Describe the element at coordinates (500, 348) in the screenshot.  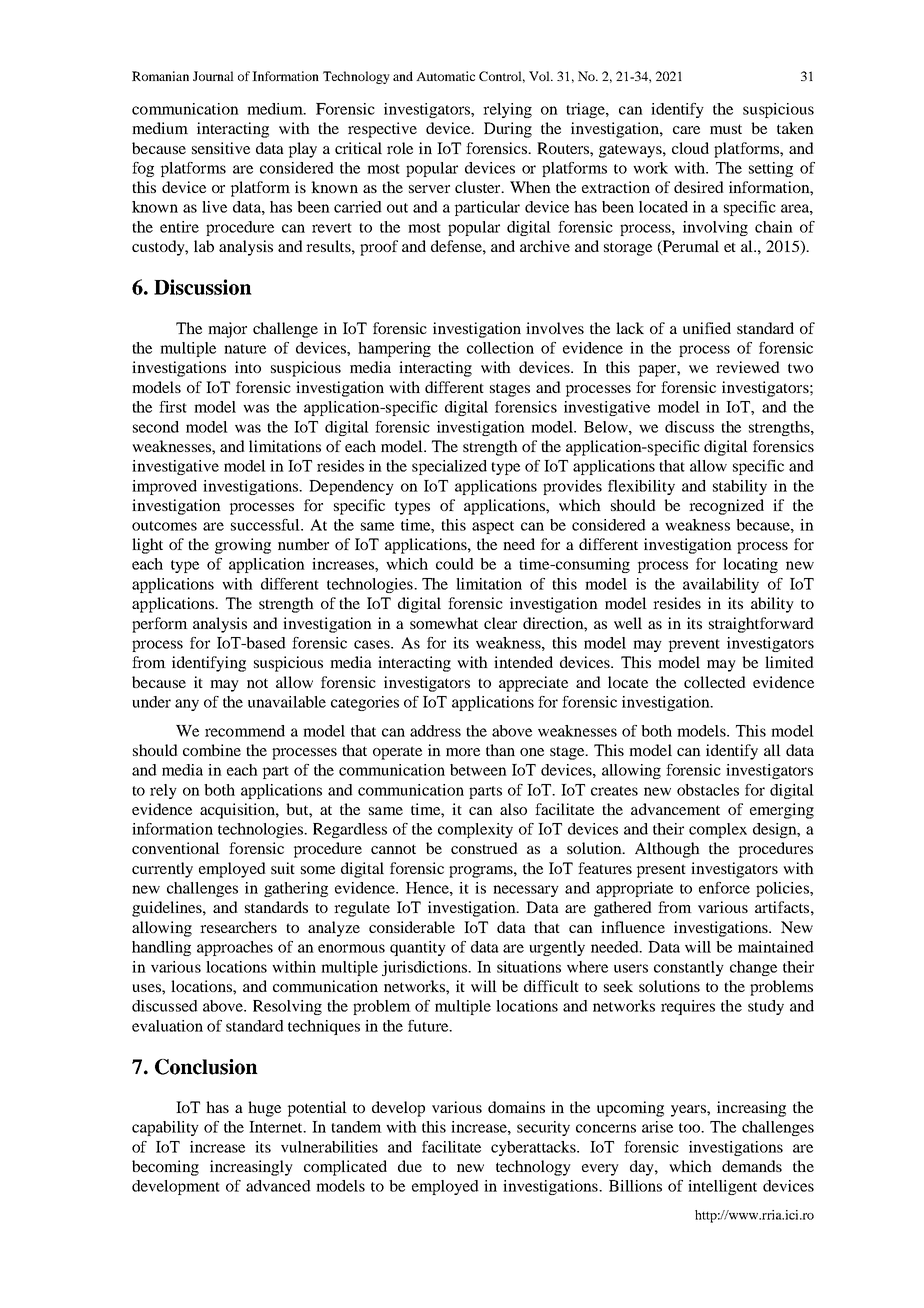
I see `collection` at that location.
